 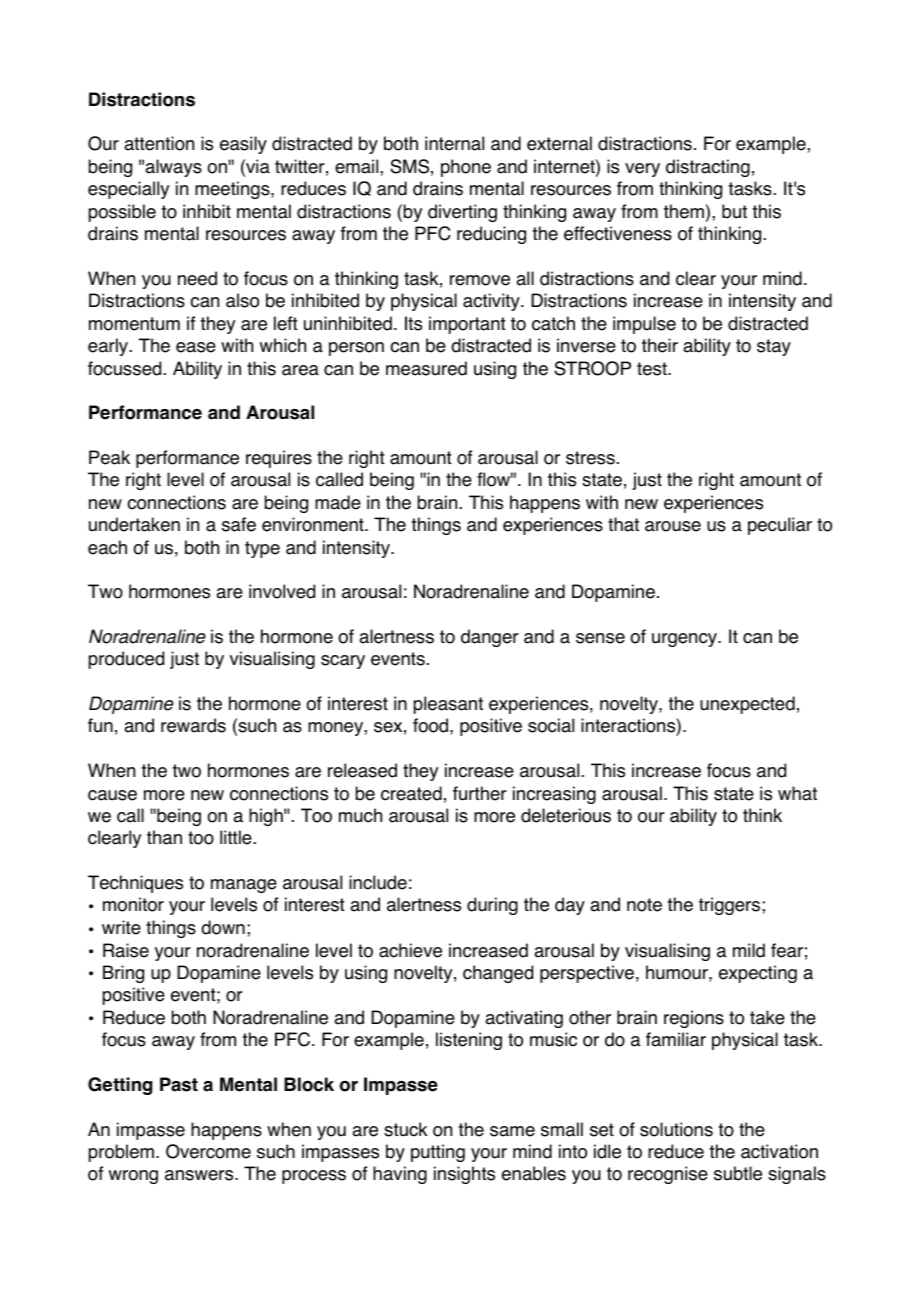 What do you see at coordinates (126, 660) in the screenshot?
I see `produced` at bounding box center [126, 660].
